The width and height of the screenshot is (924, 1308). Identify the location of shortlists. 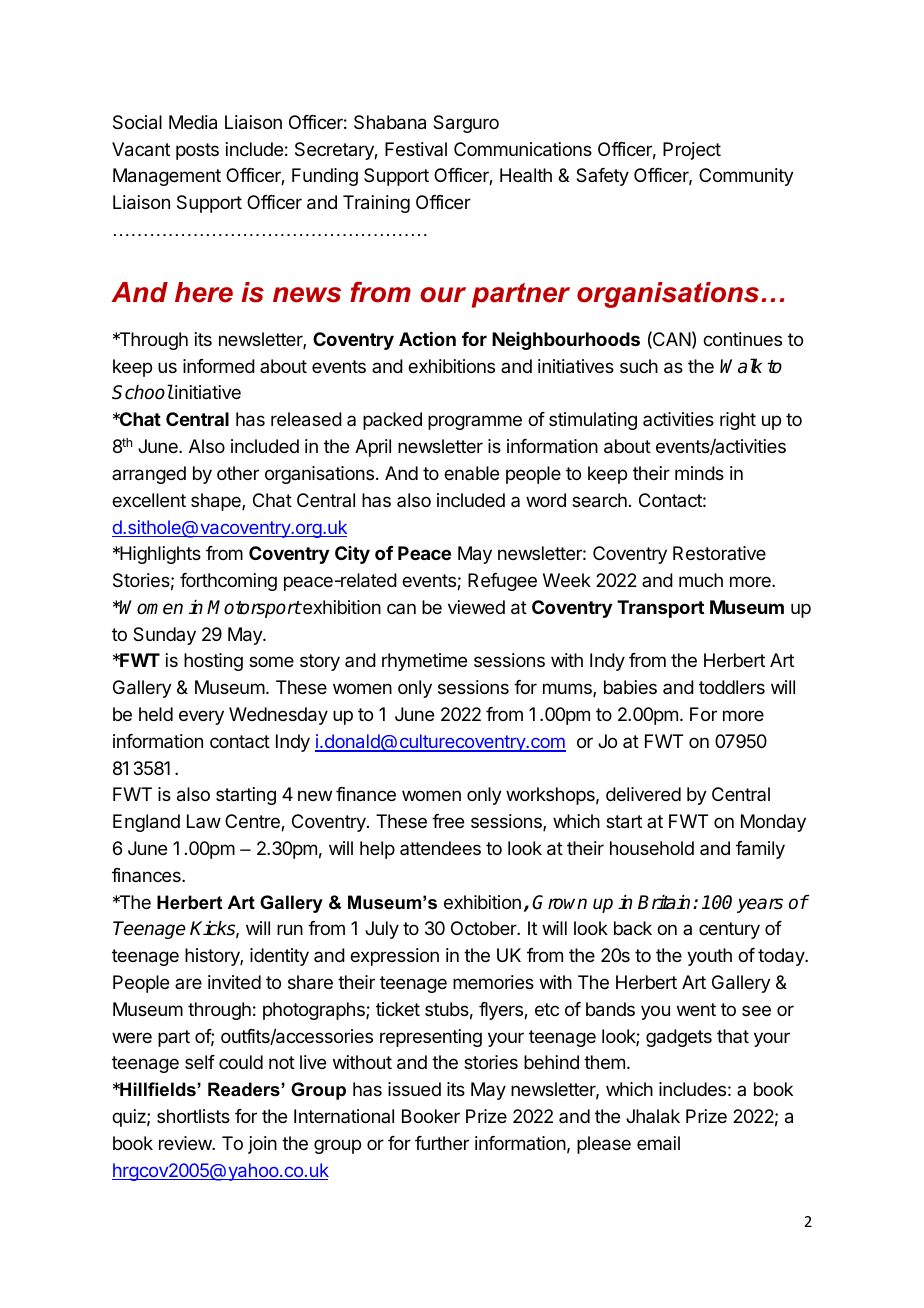
(193, 1116).
